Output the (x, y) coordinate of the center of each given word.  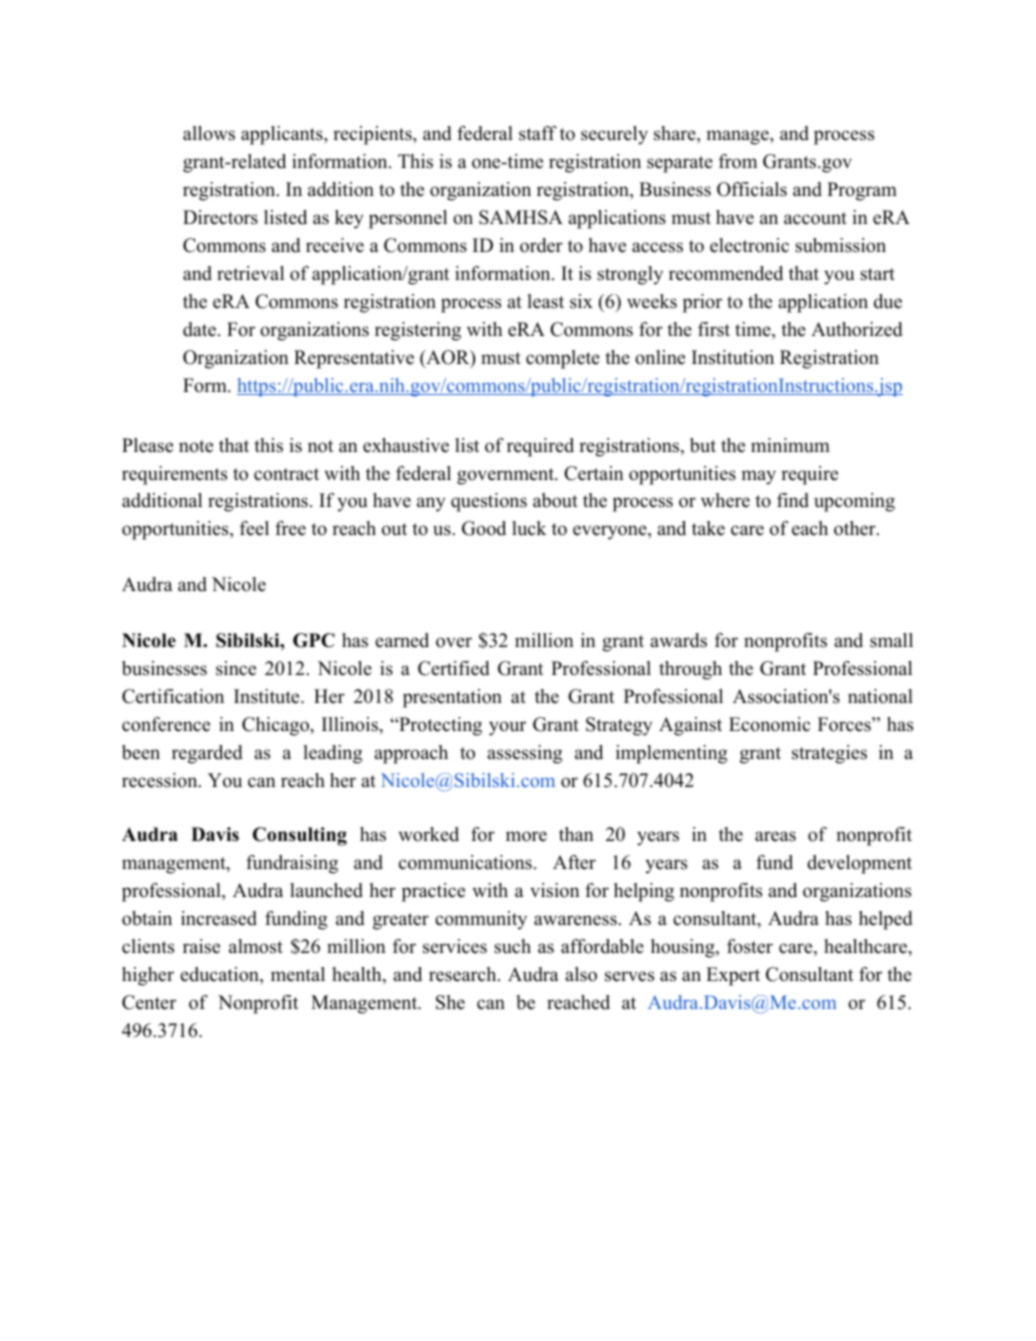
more (526, 836)
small (891, 640)
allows (209, 133)
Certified (454, 668)
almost (256, 946)
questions (489, 502)
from (738, 161)
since (236, 668)
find (793, 500)
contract (286, 474)
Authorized (857, 329)
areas (775, 836)
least (546, 301)
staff (538, 133)
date (201, 329)
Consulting (300, 836)
